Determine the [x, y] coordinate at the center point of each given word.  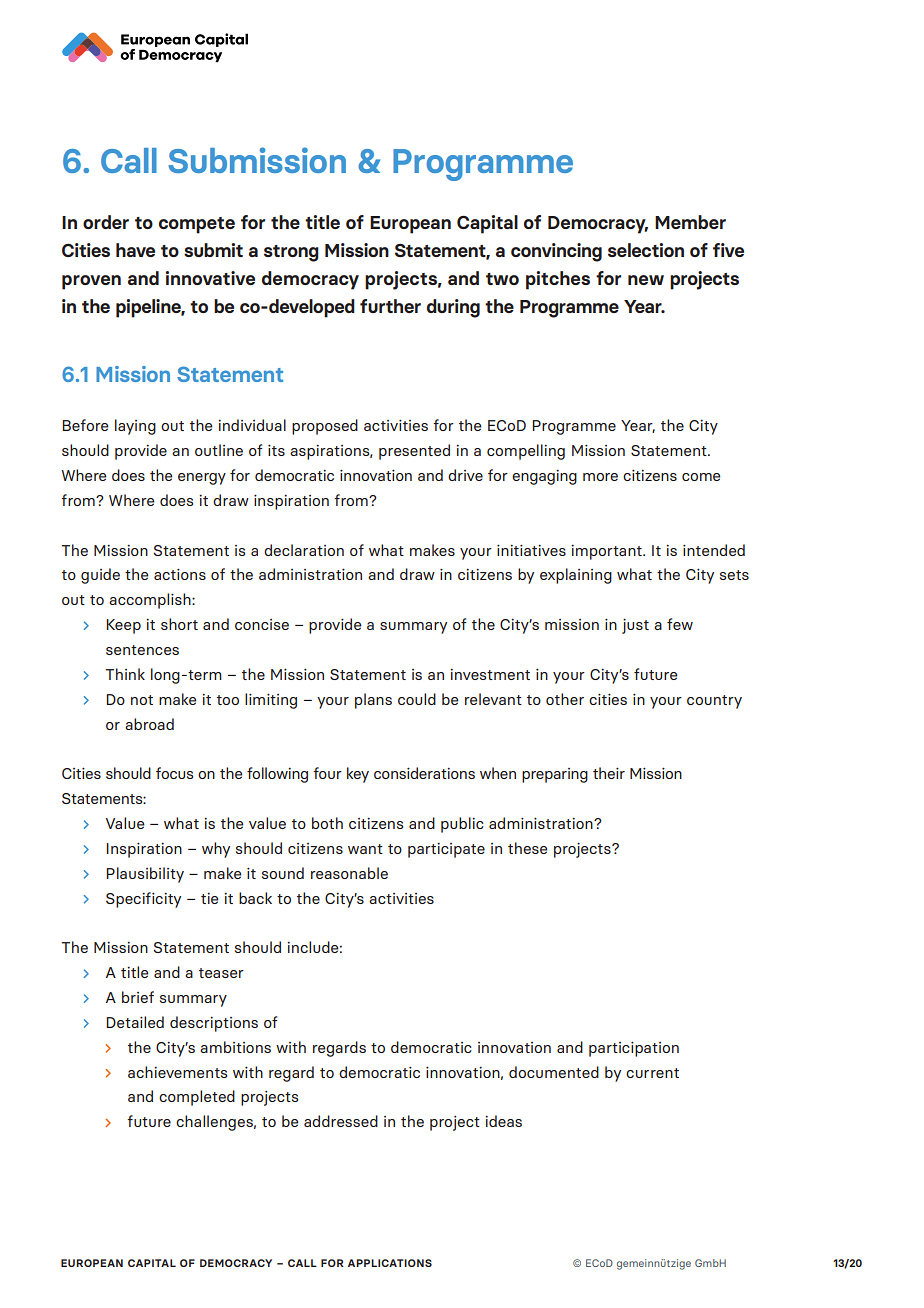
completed [197, 1098]
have [135, 250]
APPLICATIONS [390, 1263]
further [390, 306]
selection [646, 250]
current [652, 1073]
